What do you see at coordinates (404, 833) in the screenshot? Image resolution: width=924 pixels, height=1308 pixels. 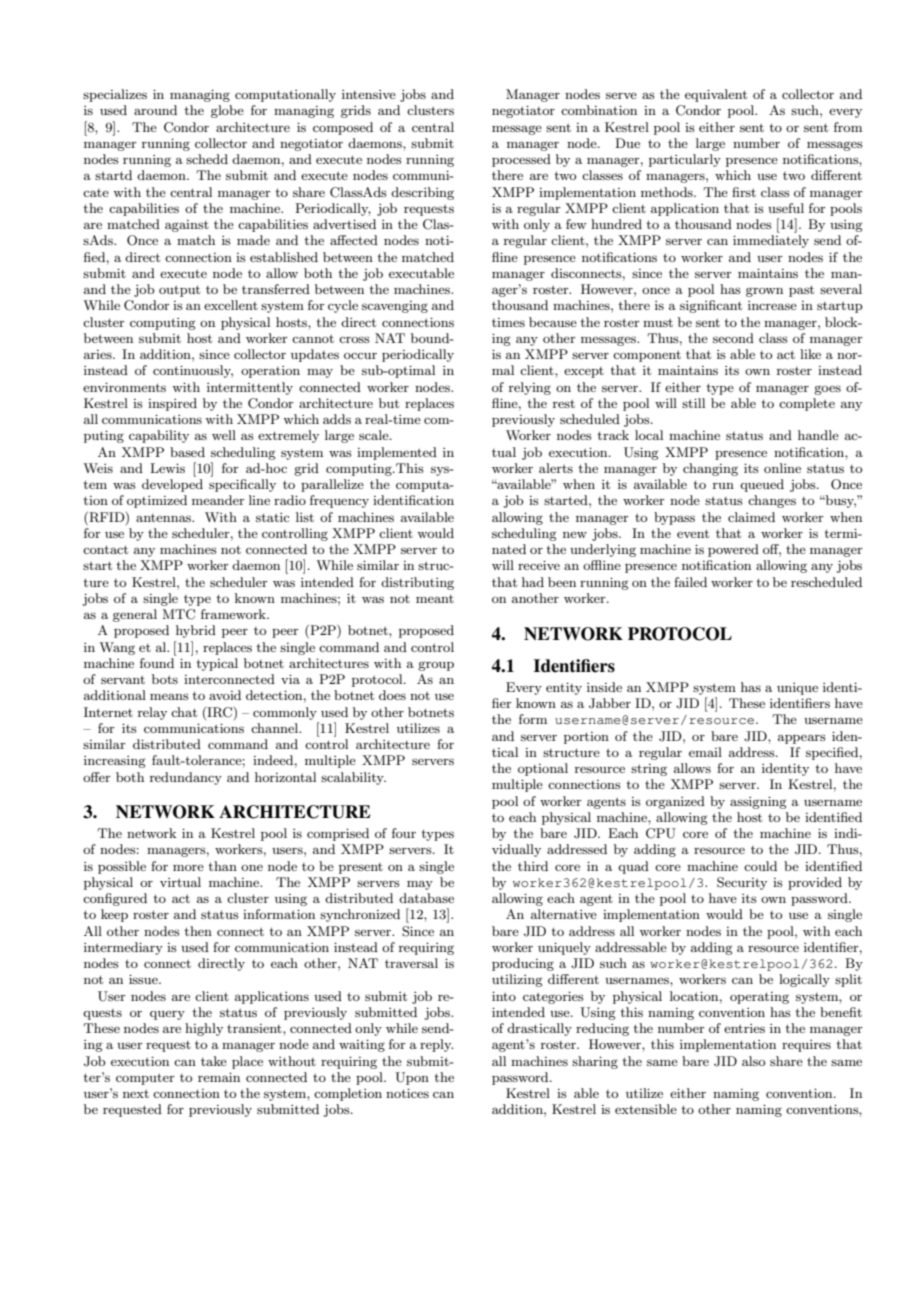 I see `four` at bounding box center [404, 833].
